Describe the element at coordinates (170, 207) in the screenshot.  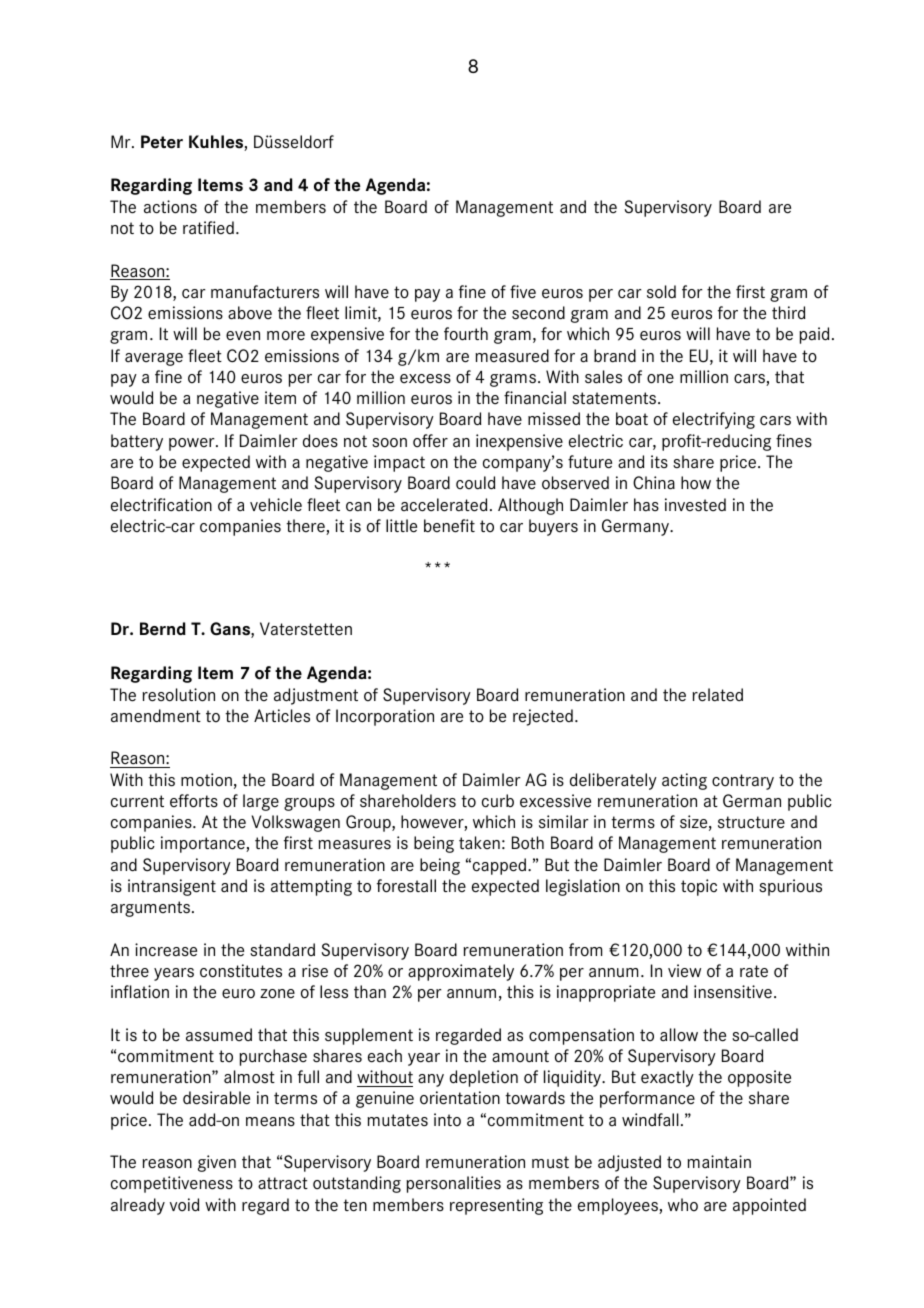
I see `actions` at that location.
